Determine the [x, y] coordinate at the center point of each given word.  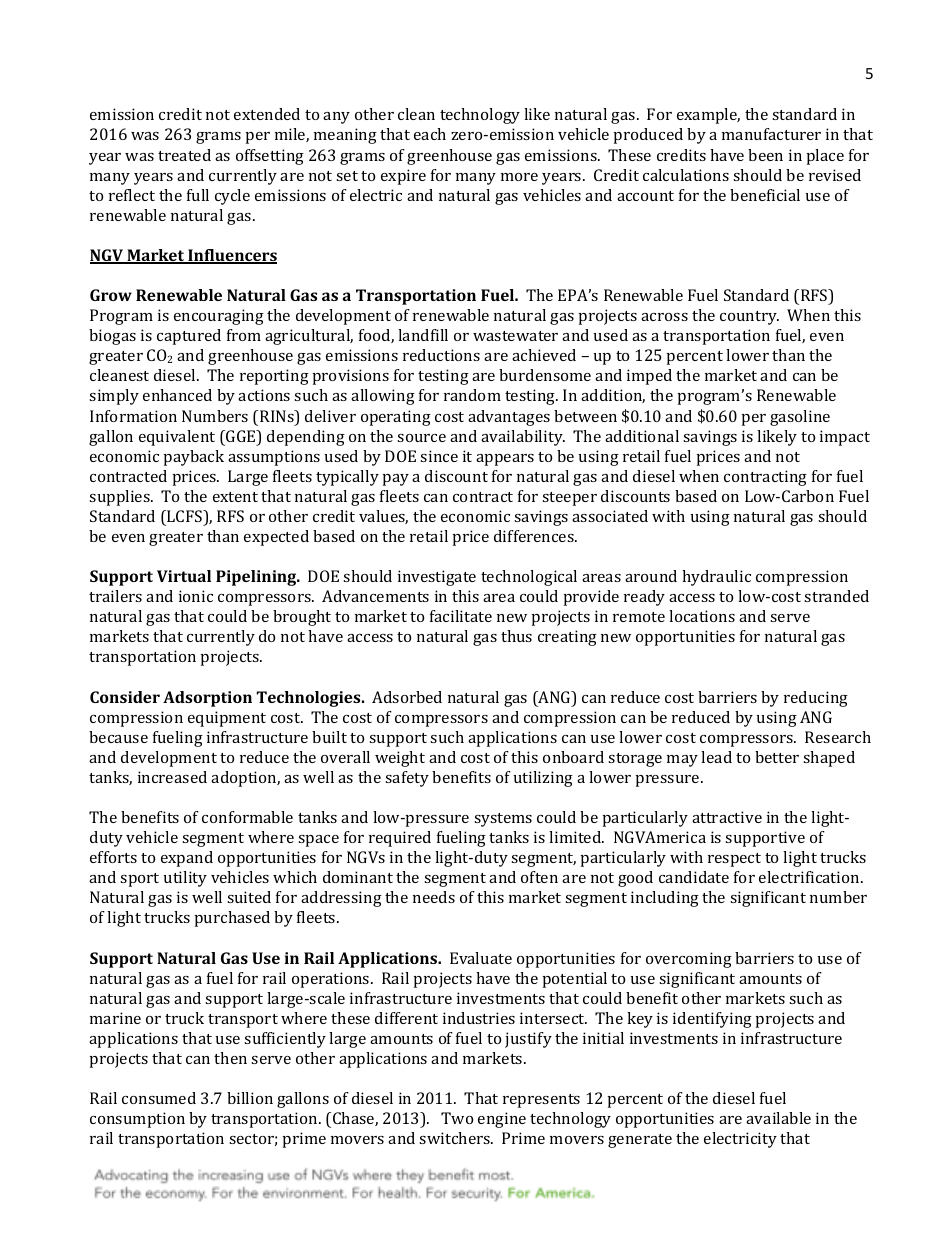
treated [184, 155]
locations [702, 616]
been [765, 155]
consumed [159, 1098]
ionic [196, 596]
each [430, 134]
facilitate [461, 616]
